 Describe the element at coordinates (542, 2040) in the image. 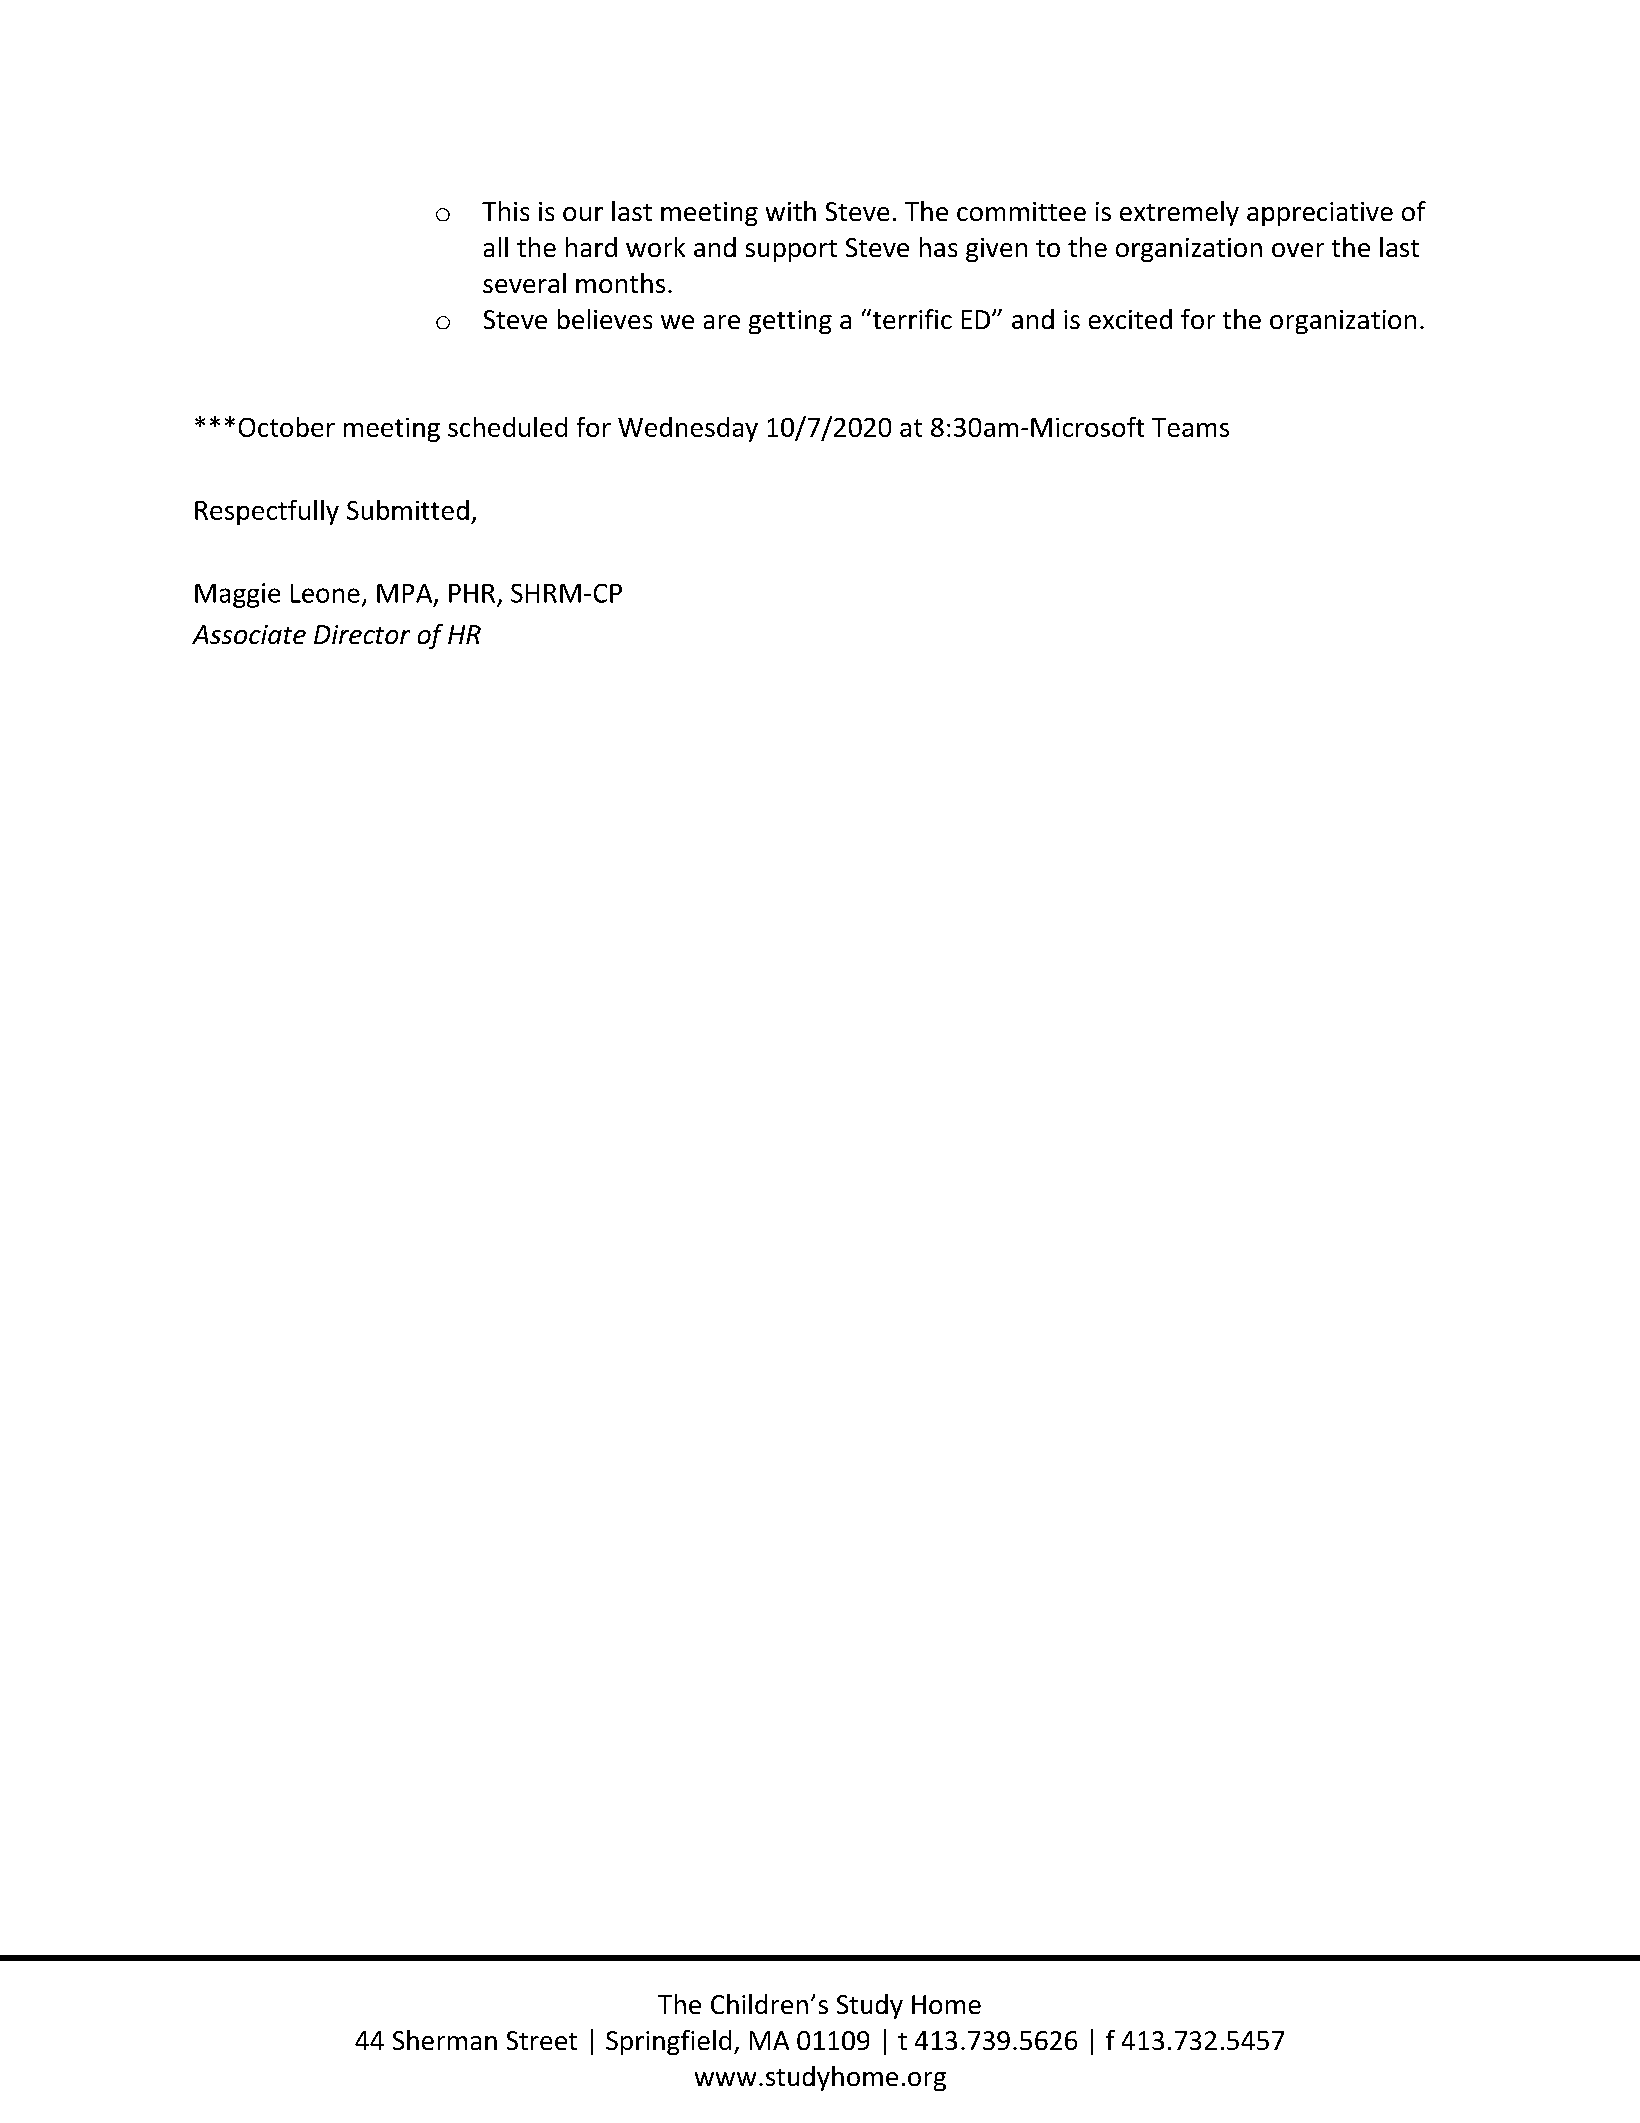

I see `Street` at that location.
